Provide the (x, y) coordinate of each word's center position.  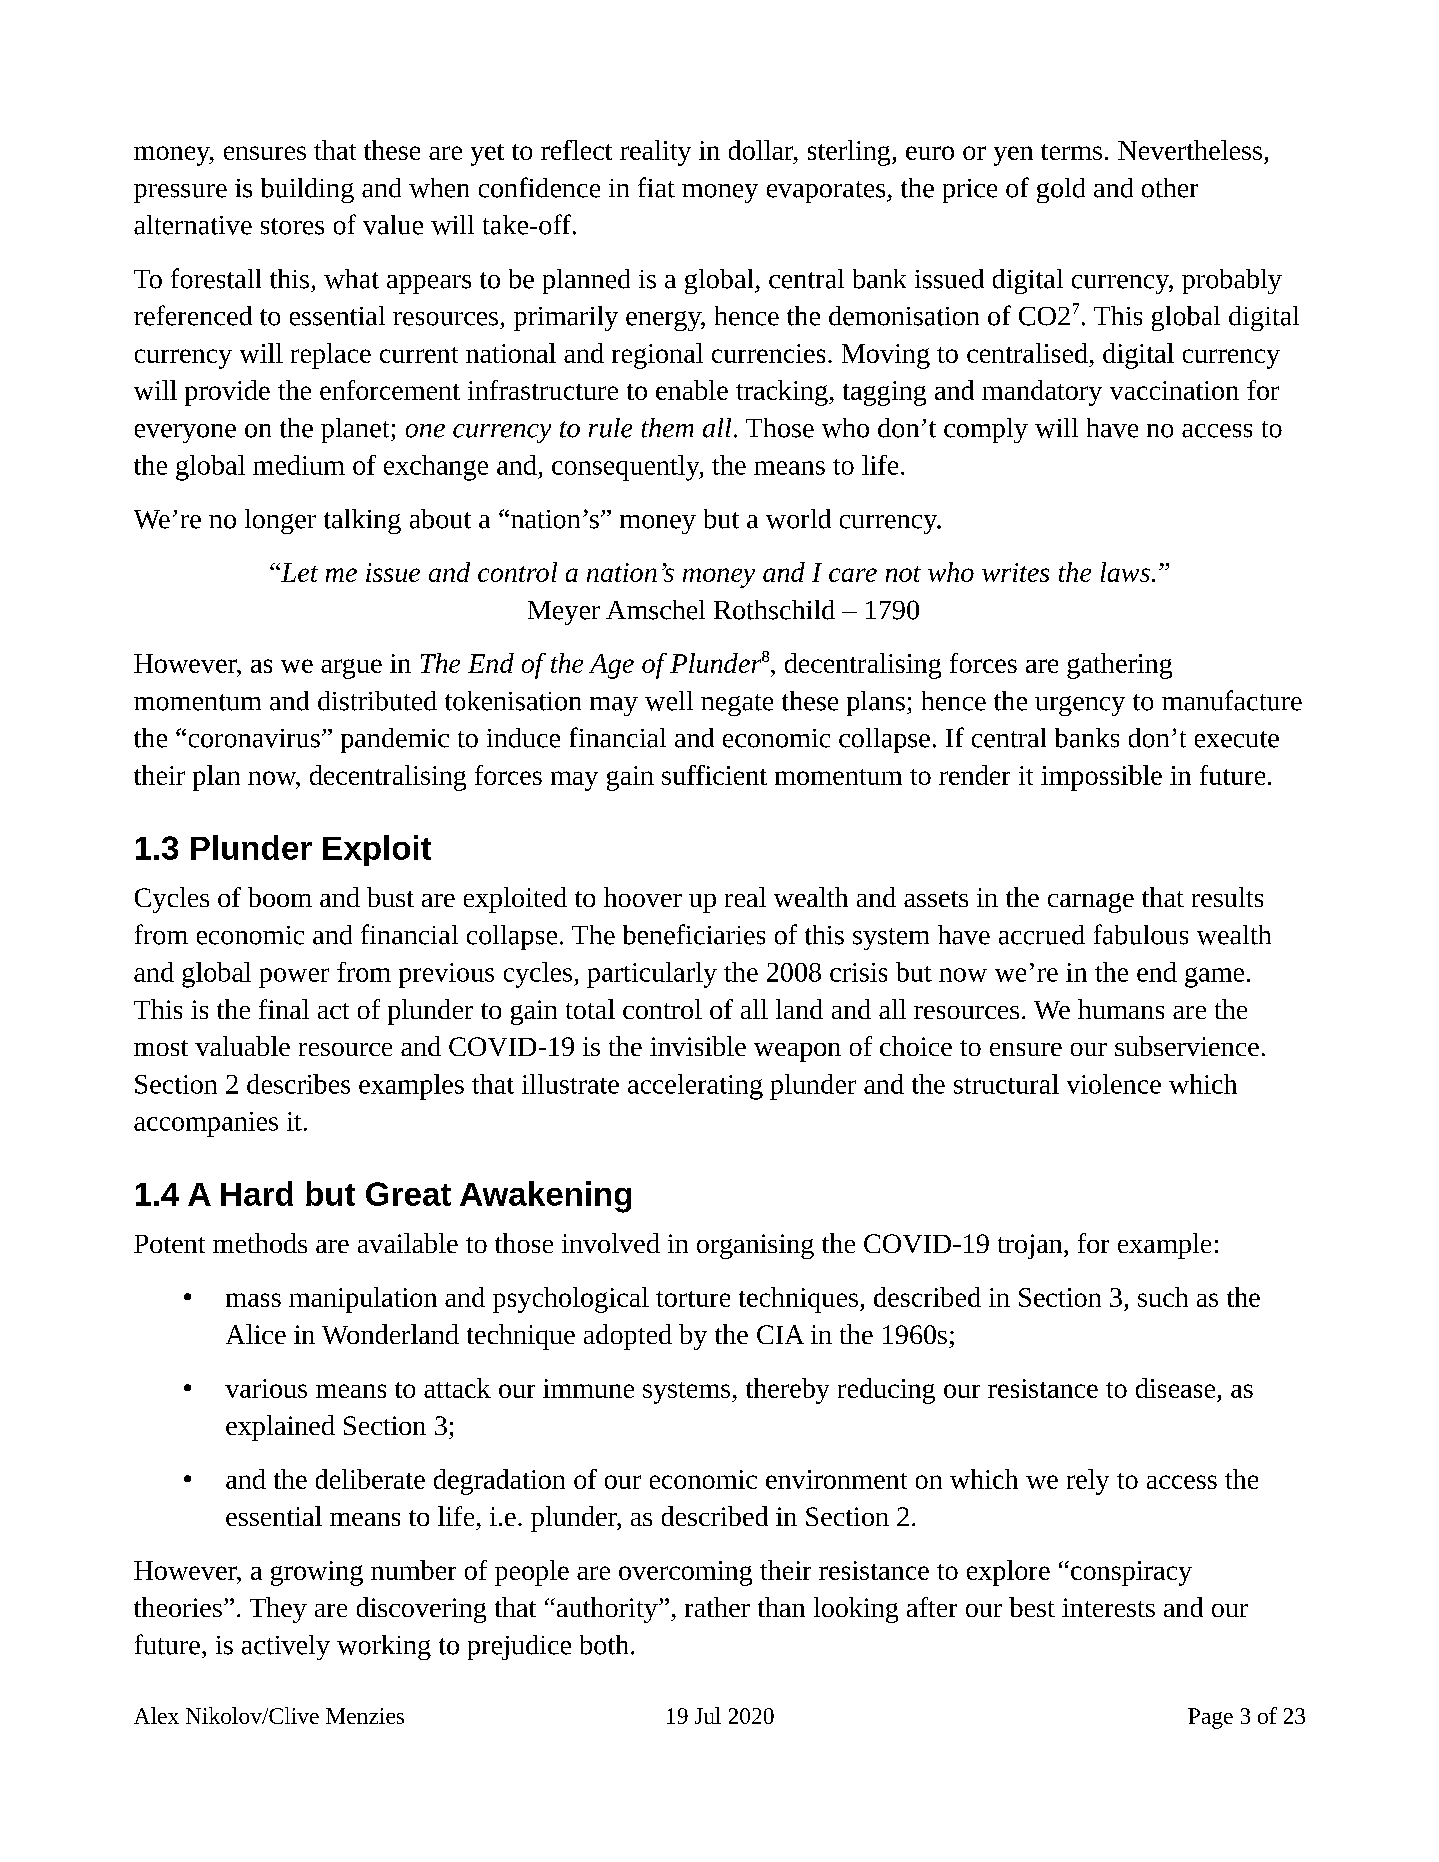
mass (253, 1300)
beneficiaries (694, 934)
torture (693, 1299)
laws (1125, 572)
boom (280, 897)
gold (1061, 190)
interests (1108, 1607)
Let (298, 572)
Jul (708, 1715)
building (307, 190)
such (1163, 1297)
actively (286, 1647)
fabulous (1141, 934)
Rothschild (774, 610)
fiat (656, 187)
